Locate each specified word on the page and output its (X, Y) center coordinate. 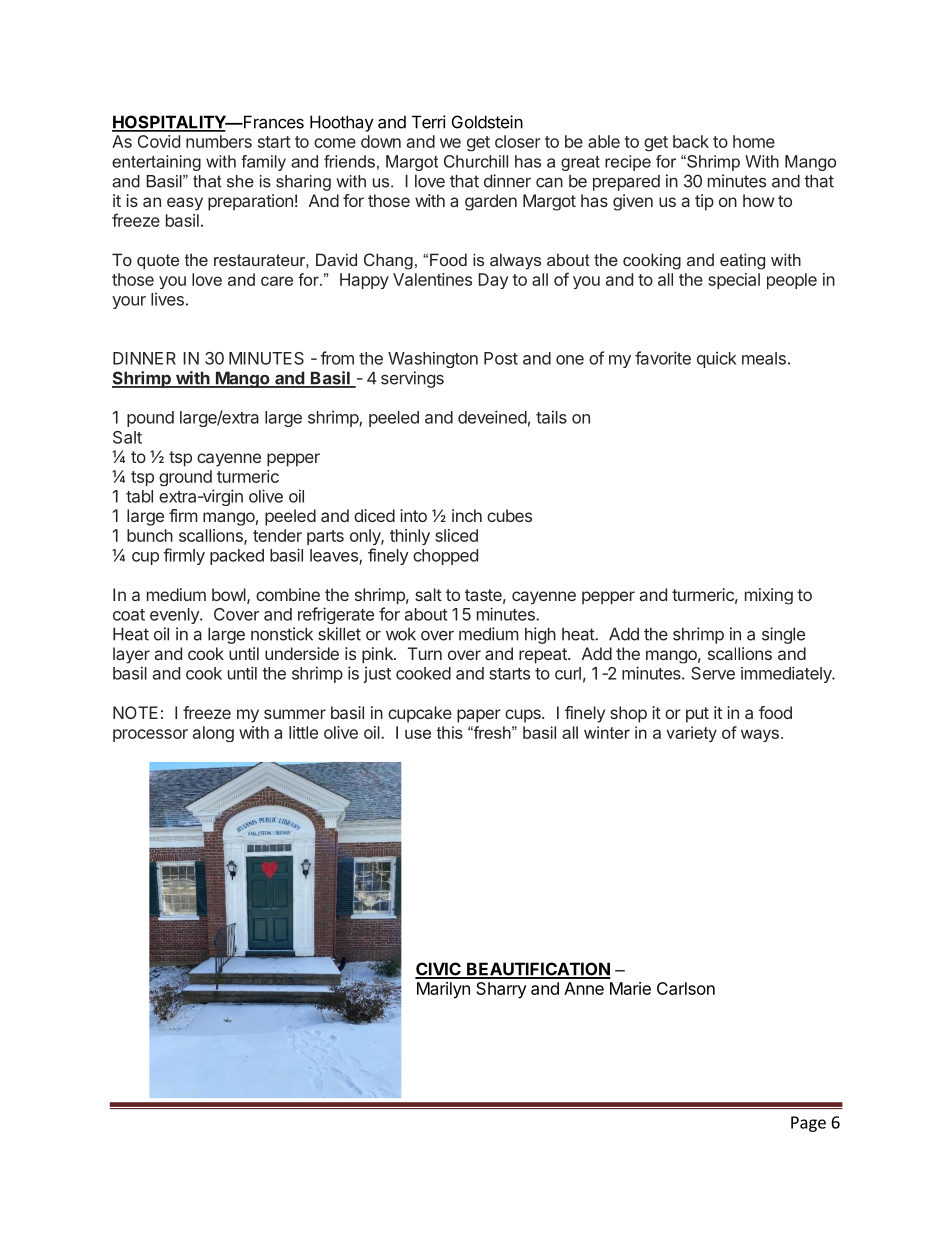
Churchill (476, 161)
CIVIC (439, 970)
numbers (219, 141)
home (754, 141)
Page (808, 1124)
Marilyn (443, 990)
